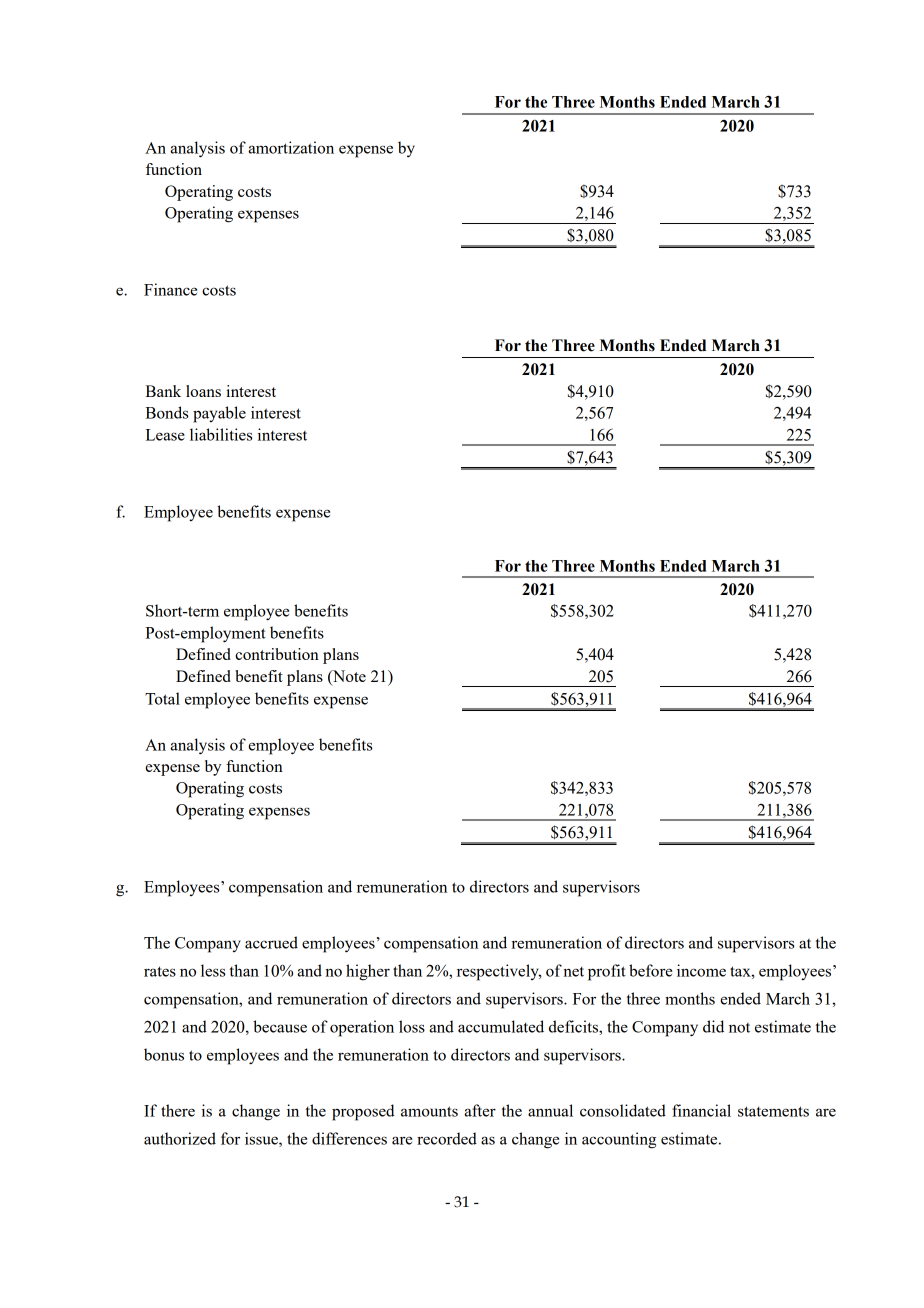 Image resolution: width=924 pixels, height=1308 pixels. What do you see at coordinates (277, 654) in the page?
I see `contribution` at bounding box center [277, 654].
